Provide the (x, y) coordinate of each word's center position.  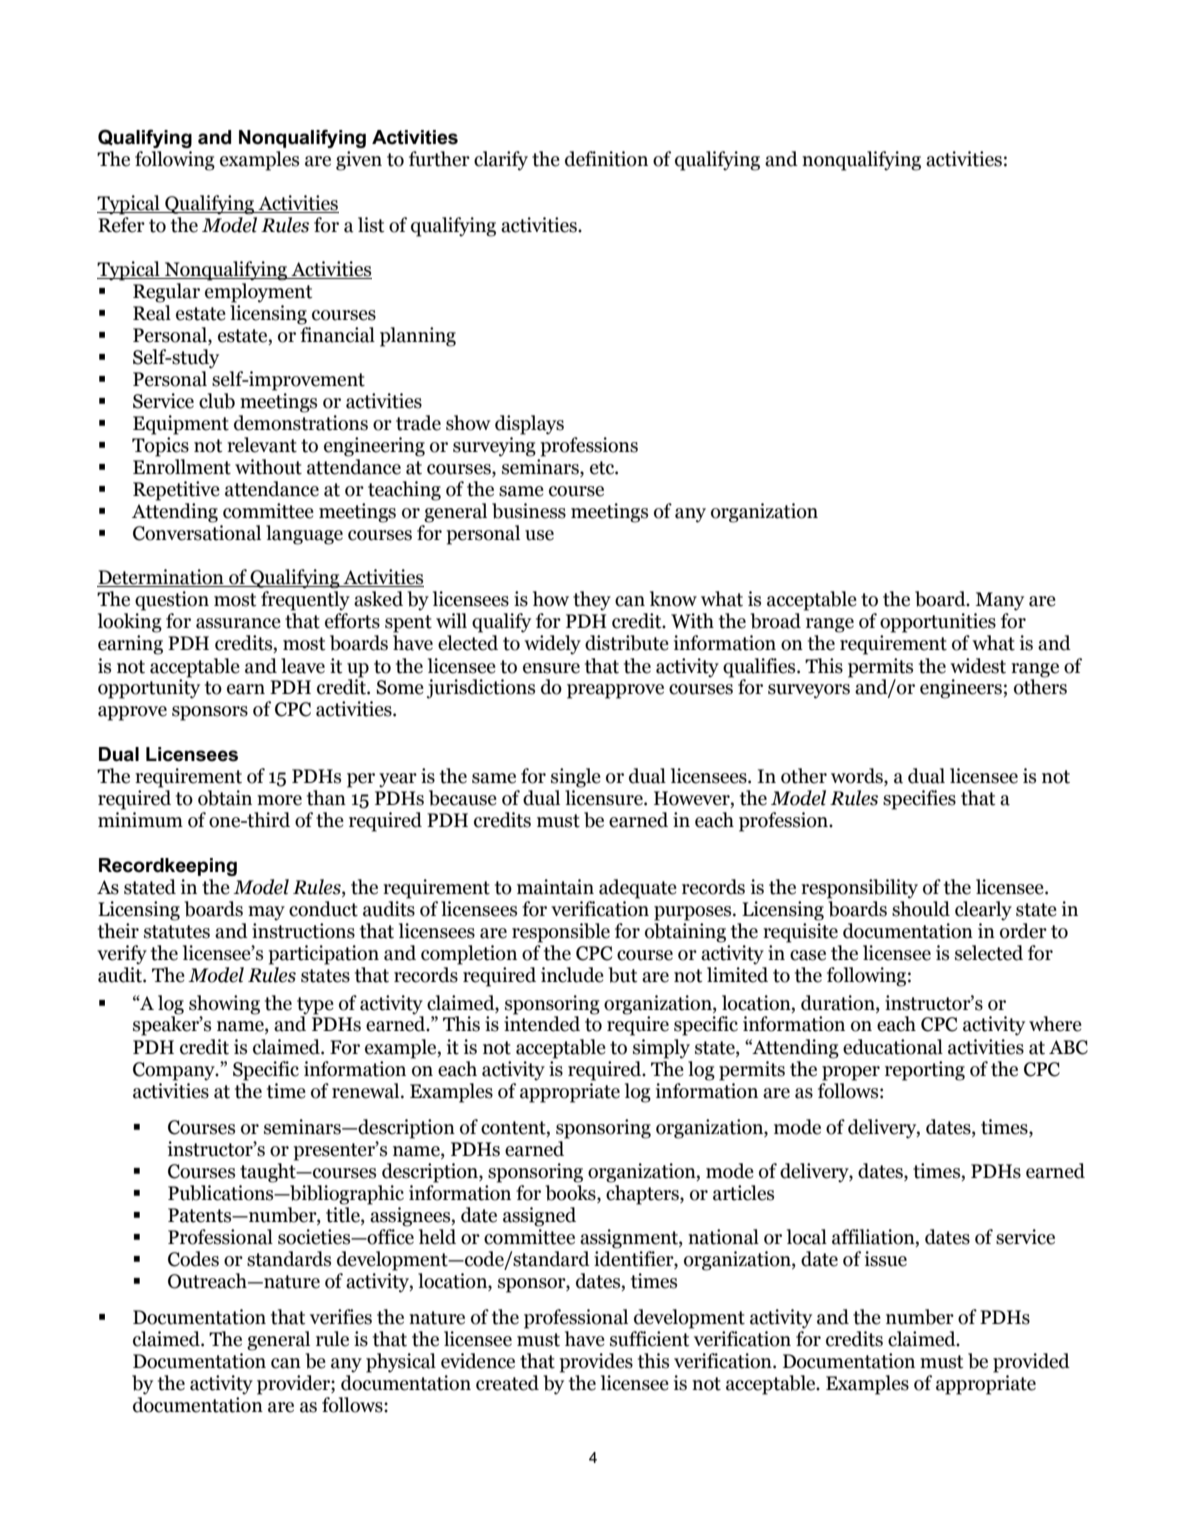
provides (596, 1363)
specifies (919, 800)
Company (175, 1071)
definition (606, 159)
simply (661, 1049)
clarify (501, 161)
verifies (341, 1317)
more (279, 800)
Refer (121, 225)
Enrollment (182, 467)
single (576, 778)
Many (999, 601)
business (529, 511)
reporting (925, 1071)
